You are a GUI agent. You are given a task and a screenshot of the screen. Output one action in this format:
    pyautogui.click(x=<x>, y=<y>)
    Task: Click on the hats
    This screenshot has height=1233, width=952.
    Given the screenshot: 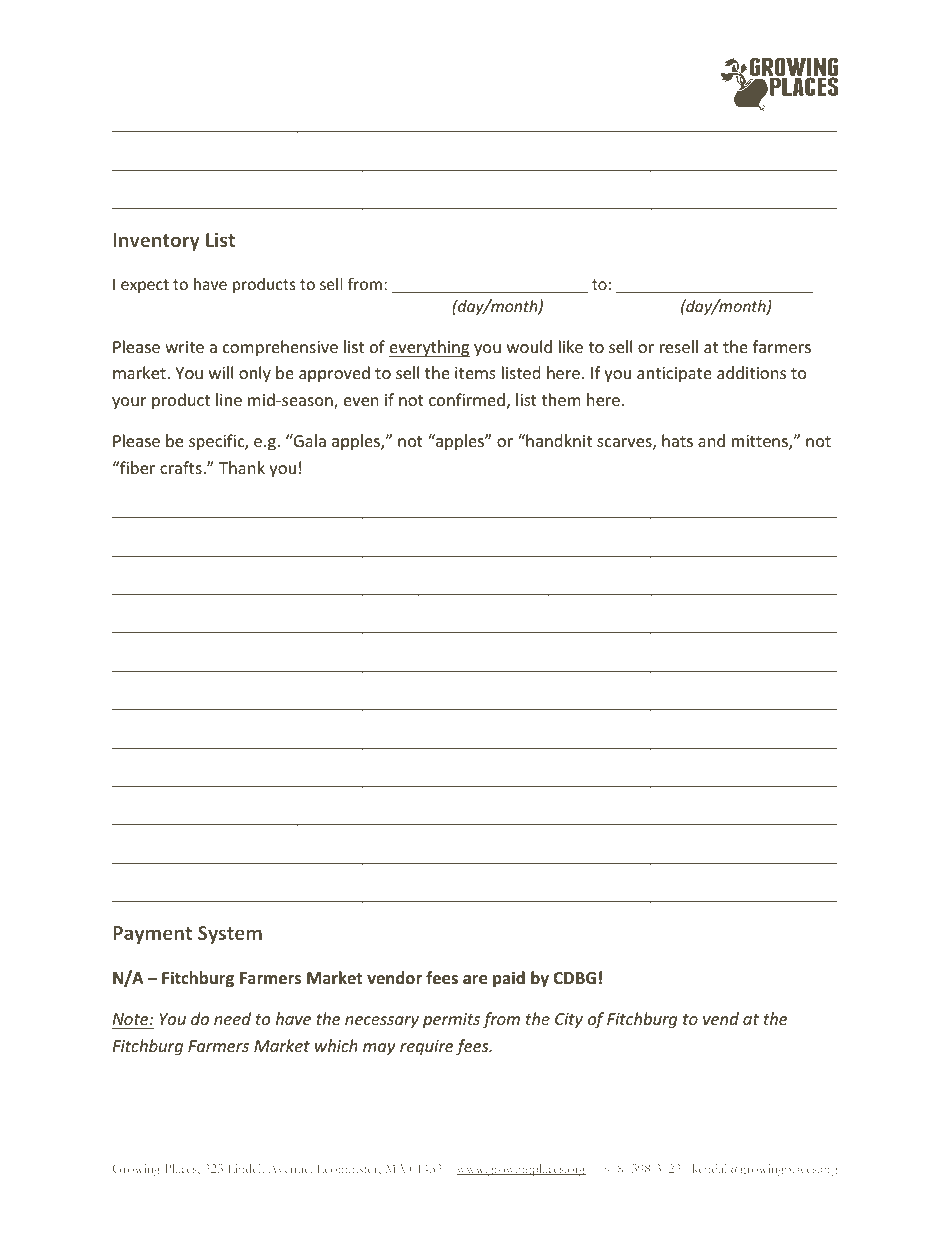 What is the action you would take?
    pyautogui.click(x=677, y=440)
